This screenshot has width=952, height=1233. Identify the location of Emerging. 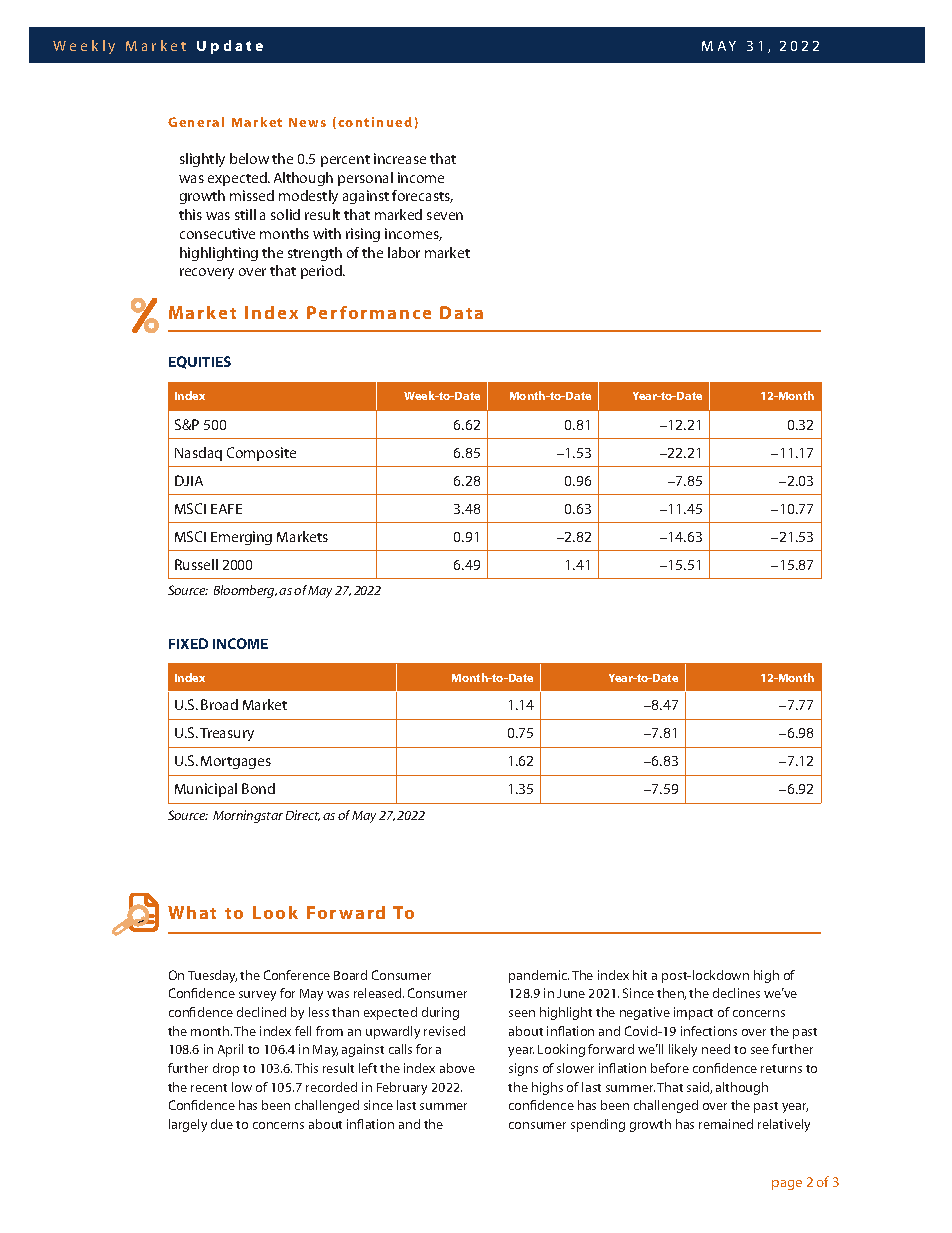
(241, 538).
